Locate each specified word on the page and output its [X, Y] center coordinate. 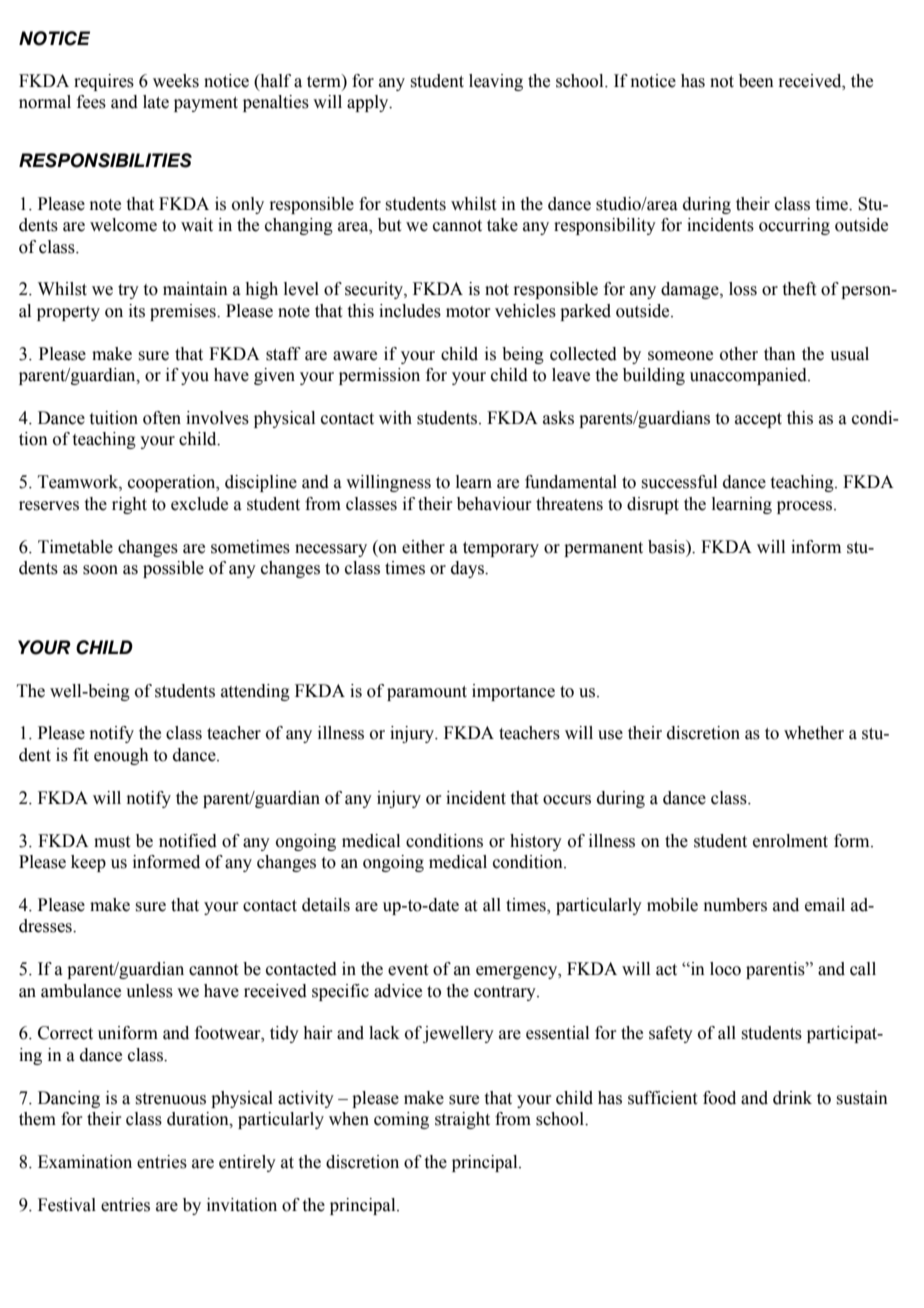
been [756, 81]
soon [100, 570]
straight [462, 1120]
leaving [496, 82]
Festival [67, 1205]
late [156, 102]
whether [814, 733]
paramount [427, 693]
